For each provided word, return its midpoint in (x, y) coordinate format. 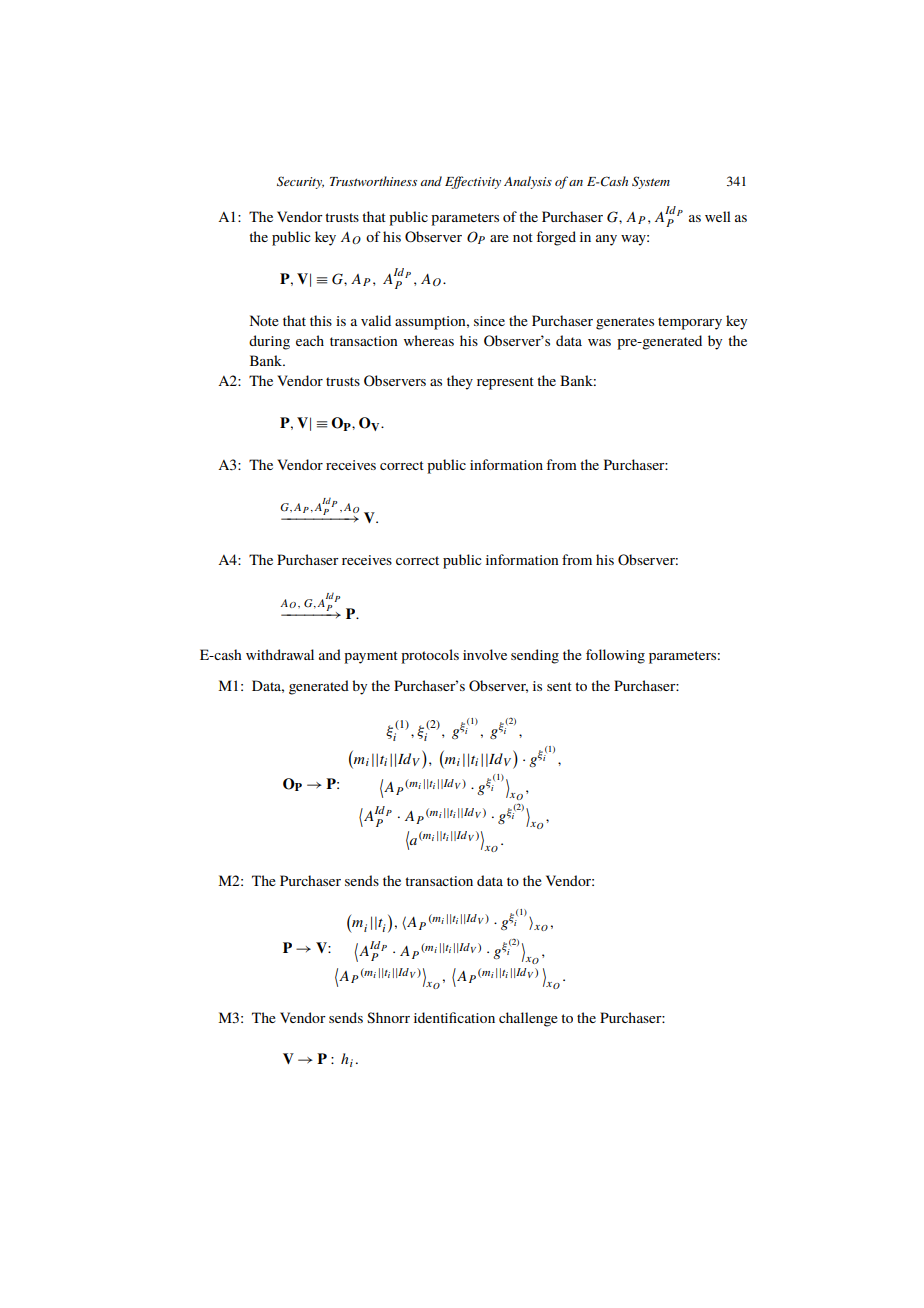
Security (300, 182)
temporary (690, 323)
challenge (528, 1019)
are (499, 238)
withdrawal (280, 654)
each (310, 340)
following (615, 656)
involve (485, 654)
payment (371, 657)
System (651, 182)
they (460, 382)
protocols (430, 656)
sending (535, 656)
